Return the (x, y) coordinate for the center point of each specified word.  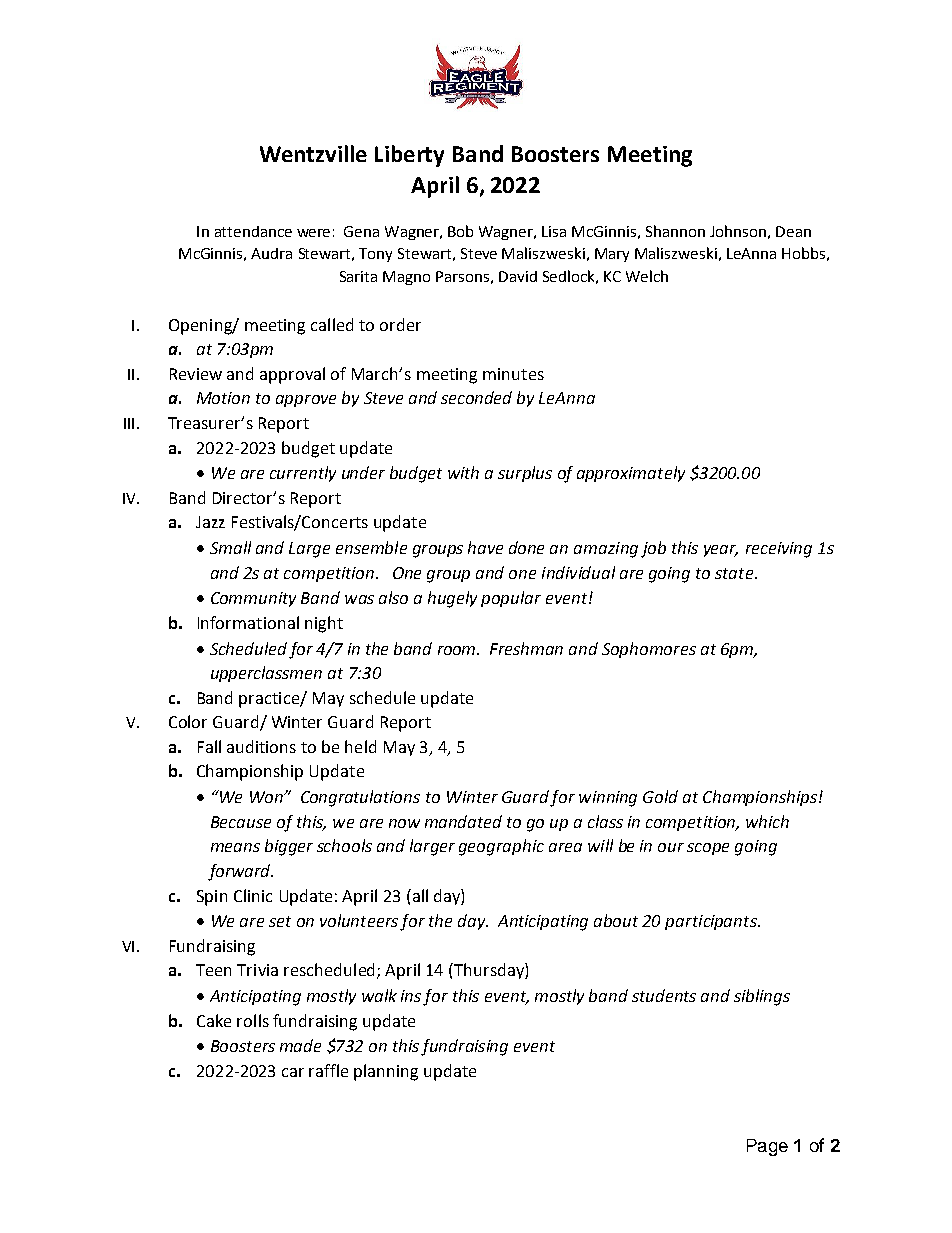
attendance (253, 231)
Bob (460, 231)
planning (386, 1072)
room (458, 650)
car (293, 1072)
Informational (248, 622)
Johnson (738, 231)
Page (767, 1147)
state (735, 573)
